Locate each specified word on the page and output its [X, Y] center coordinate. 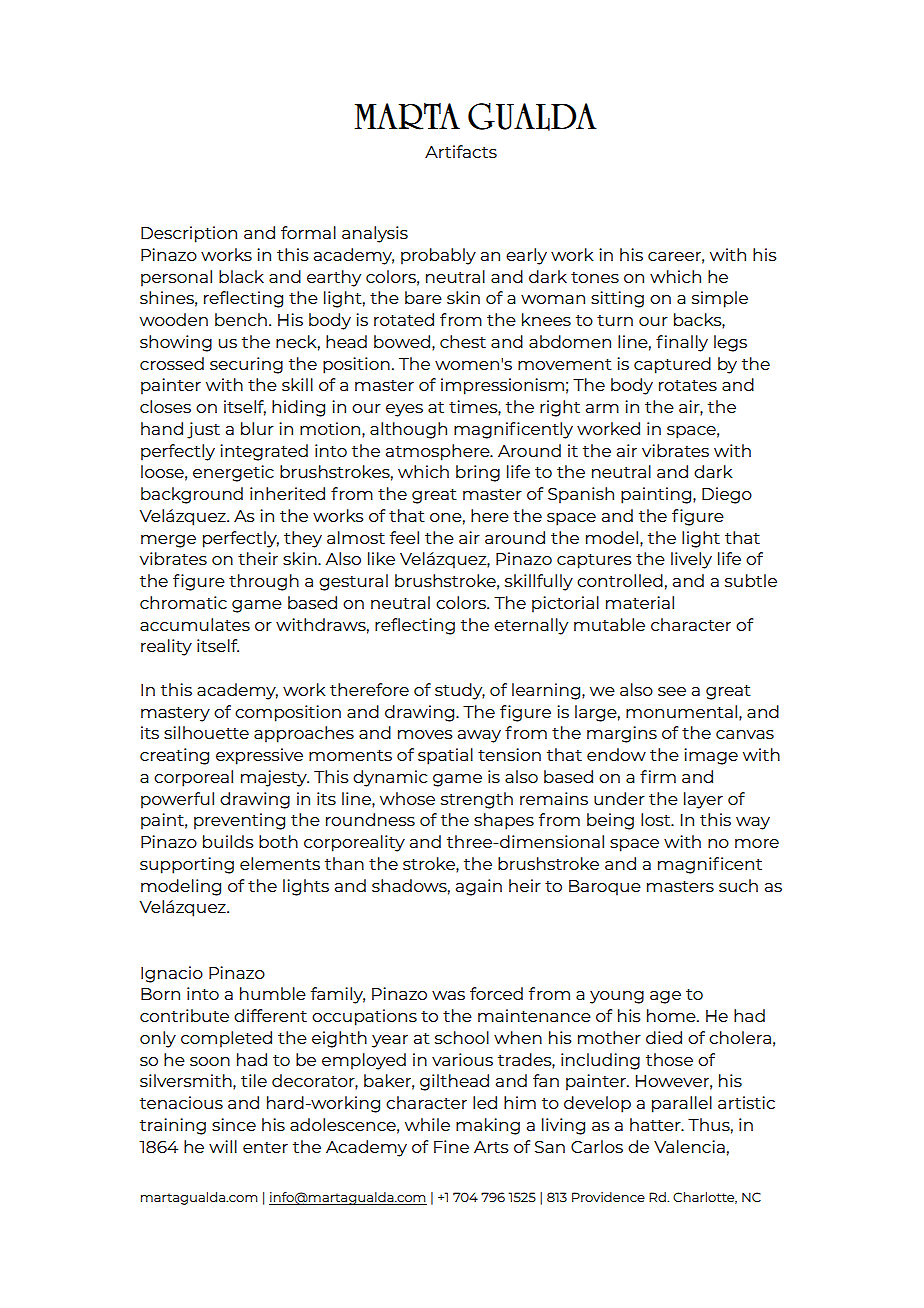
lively [691, 560]
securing [246, 365]
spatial [445, 756]
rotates [688, 385]
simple [720, 299]
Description [189, 234]
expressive [259, 756]
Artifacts [461, 151]
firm [658, 776]
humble [273, 993]
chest [463, 341]
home [672, 1015]
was [448, 995]
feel [404, 537]
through [264, 582]
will [223, 1146]
